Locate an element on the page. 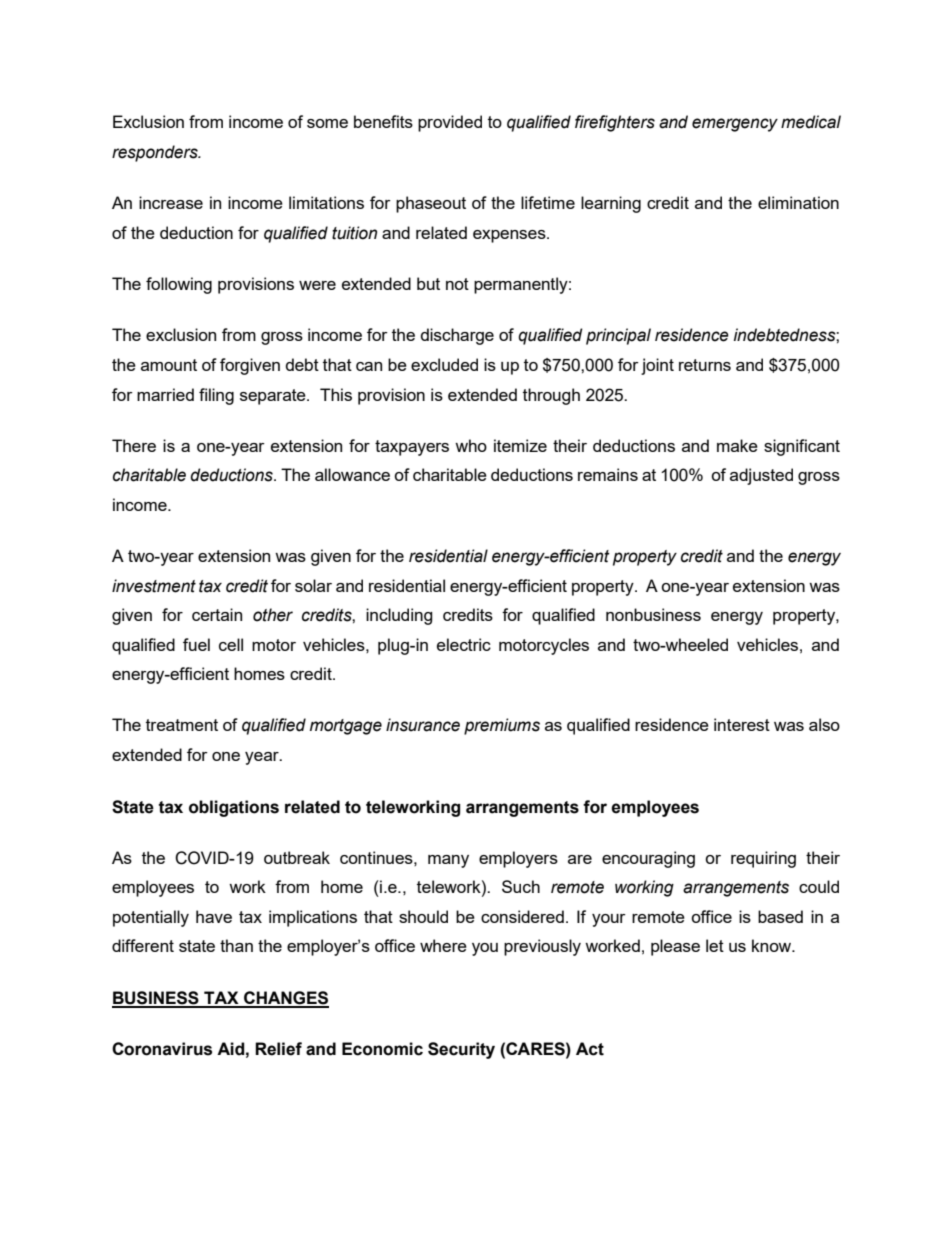 The width and height of the document is (952, 1233). Coronavirus is located at coordinates (162, 1049).
